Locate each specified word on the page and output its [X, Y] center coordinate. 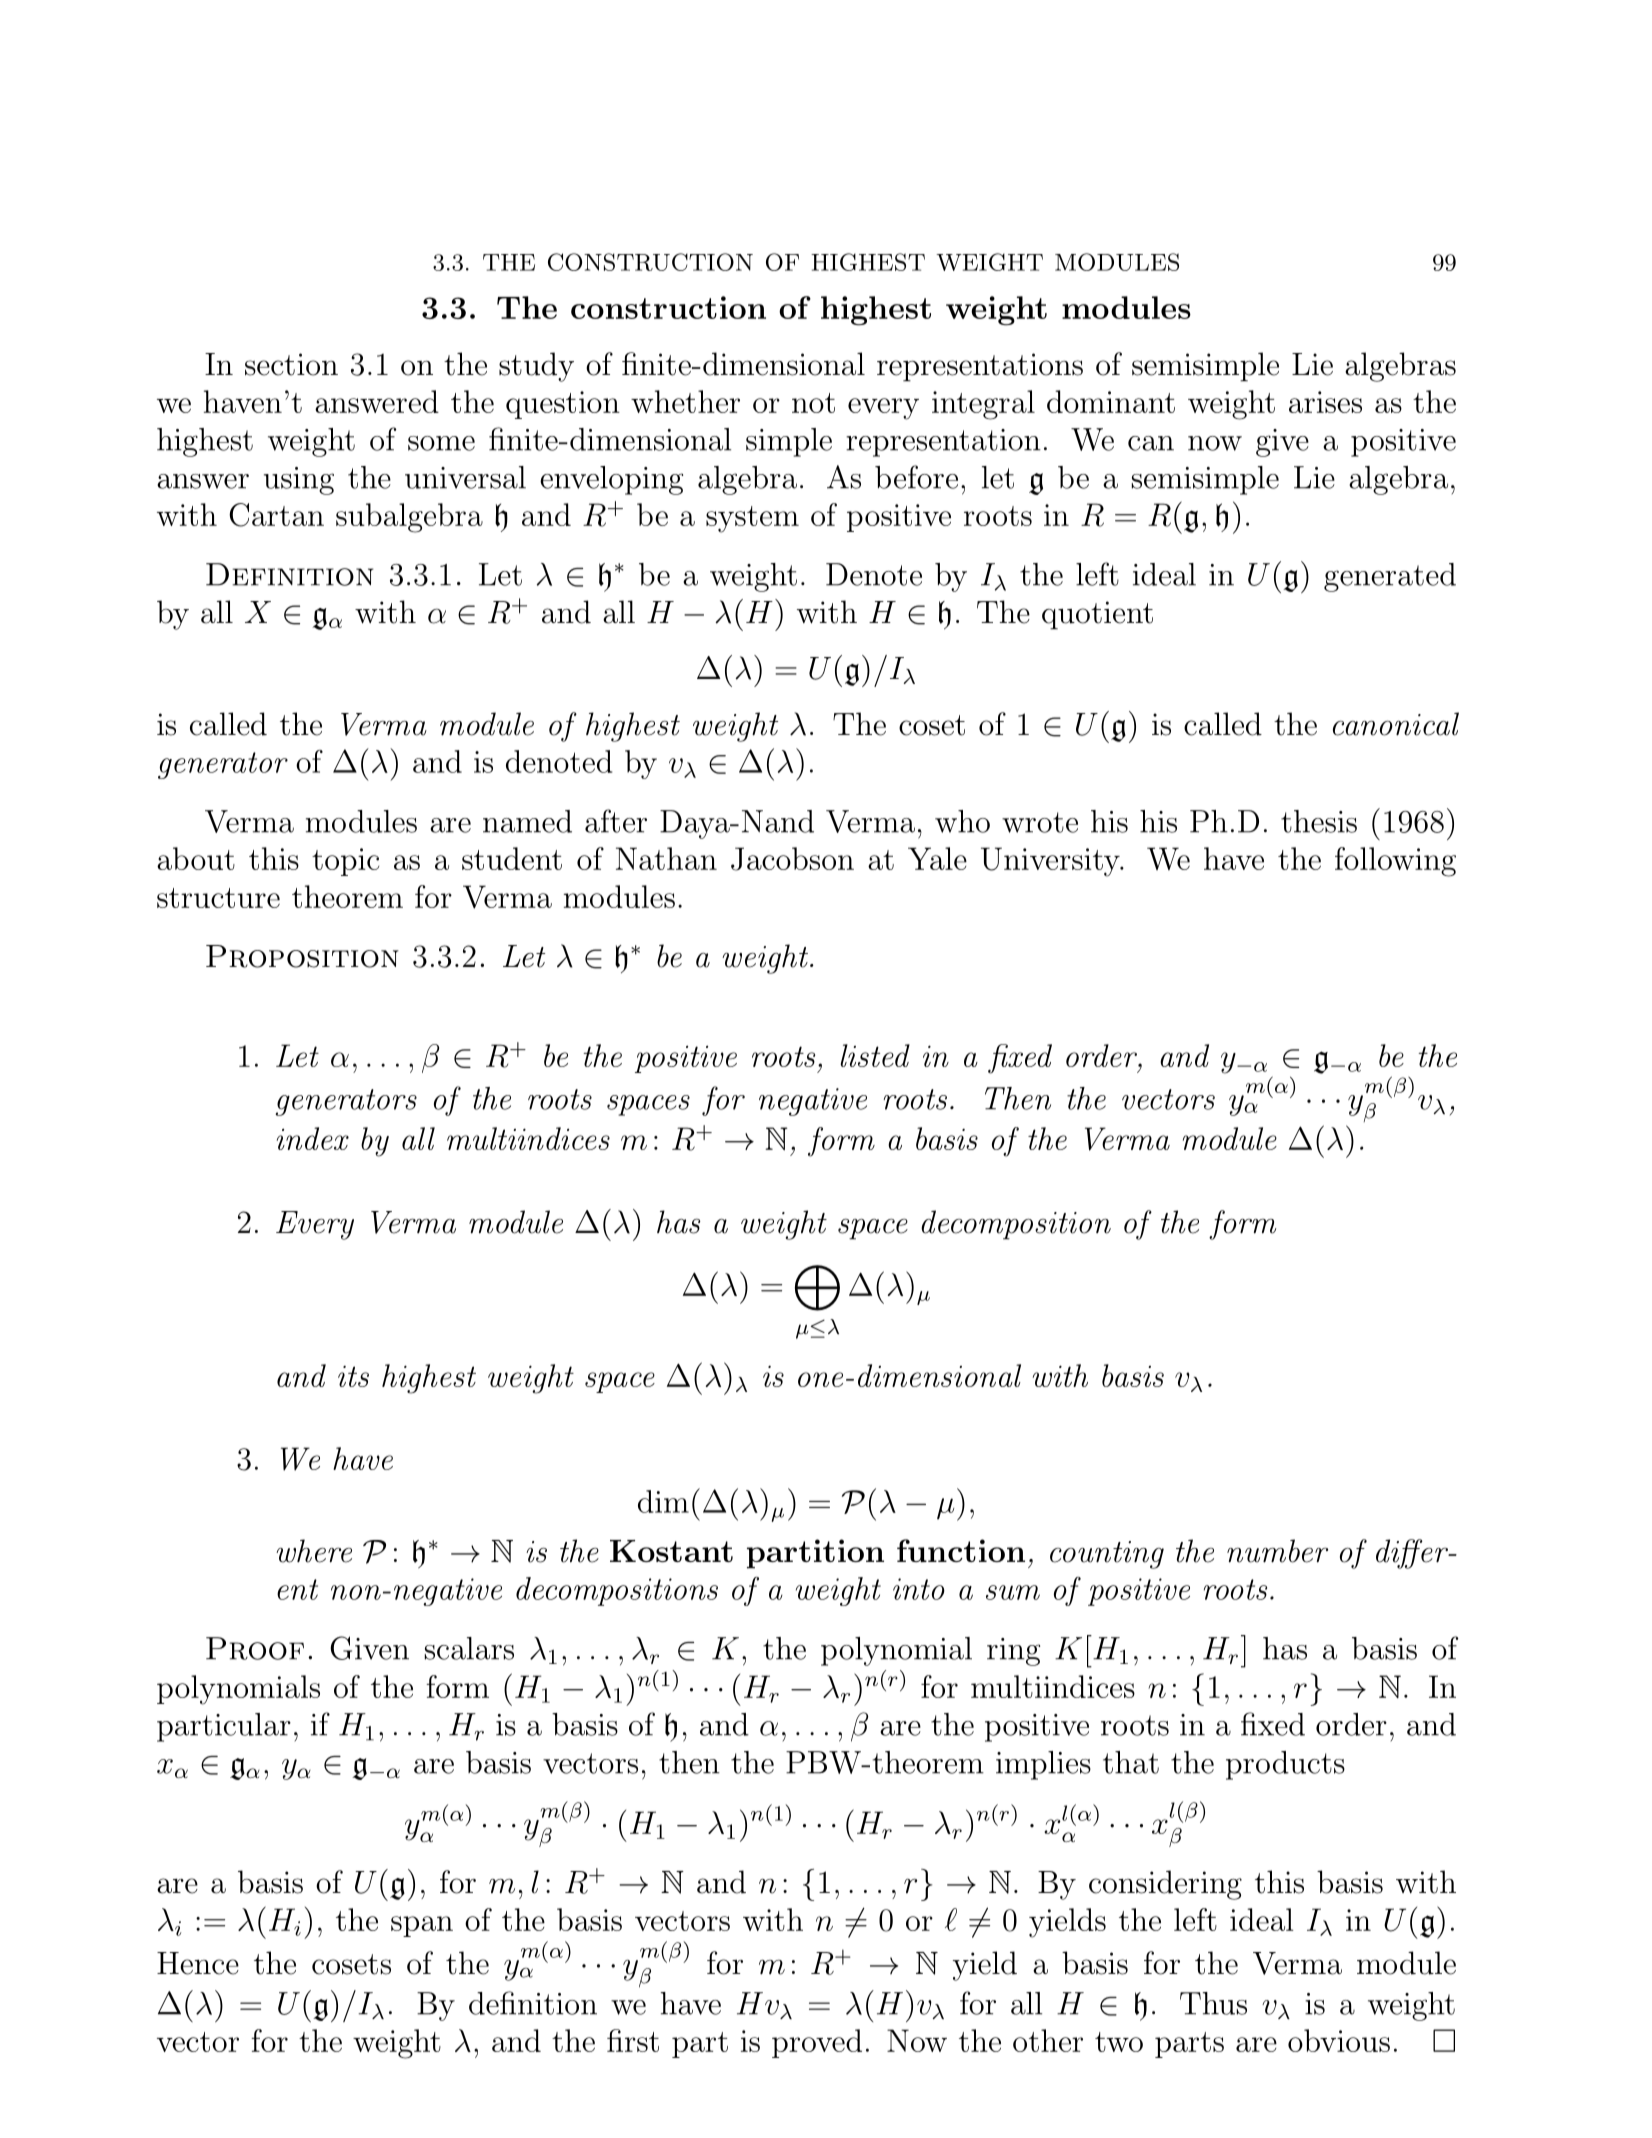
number [1277, 1551]
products [1285, 1765]
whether [685, 401]
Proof [255, 1648]
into [919, 1589]
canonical [1396, 724]
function [961, 1550]
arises [1325, 402]
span [422, 1926]
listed [875, 1055]
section [291, 364]
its [353, 1376]
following [1395, 862]
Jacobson [792, 859]
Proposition [302, 956]
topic [345, 862]
